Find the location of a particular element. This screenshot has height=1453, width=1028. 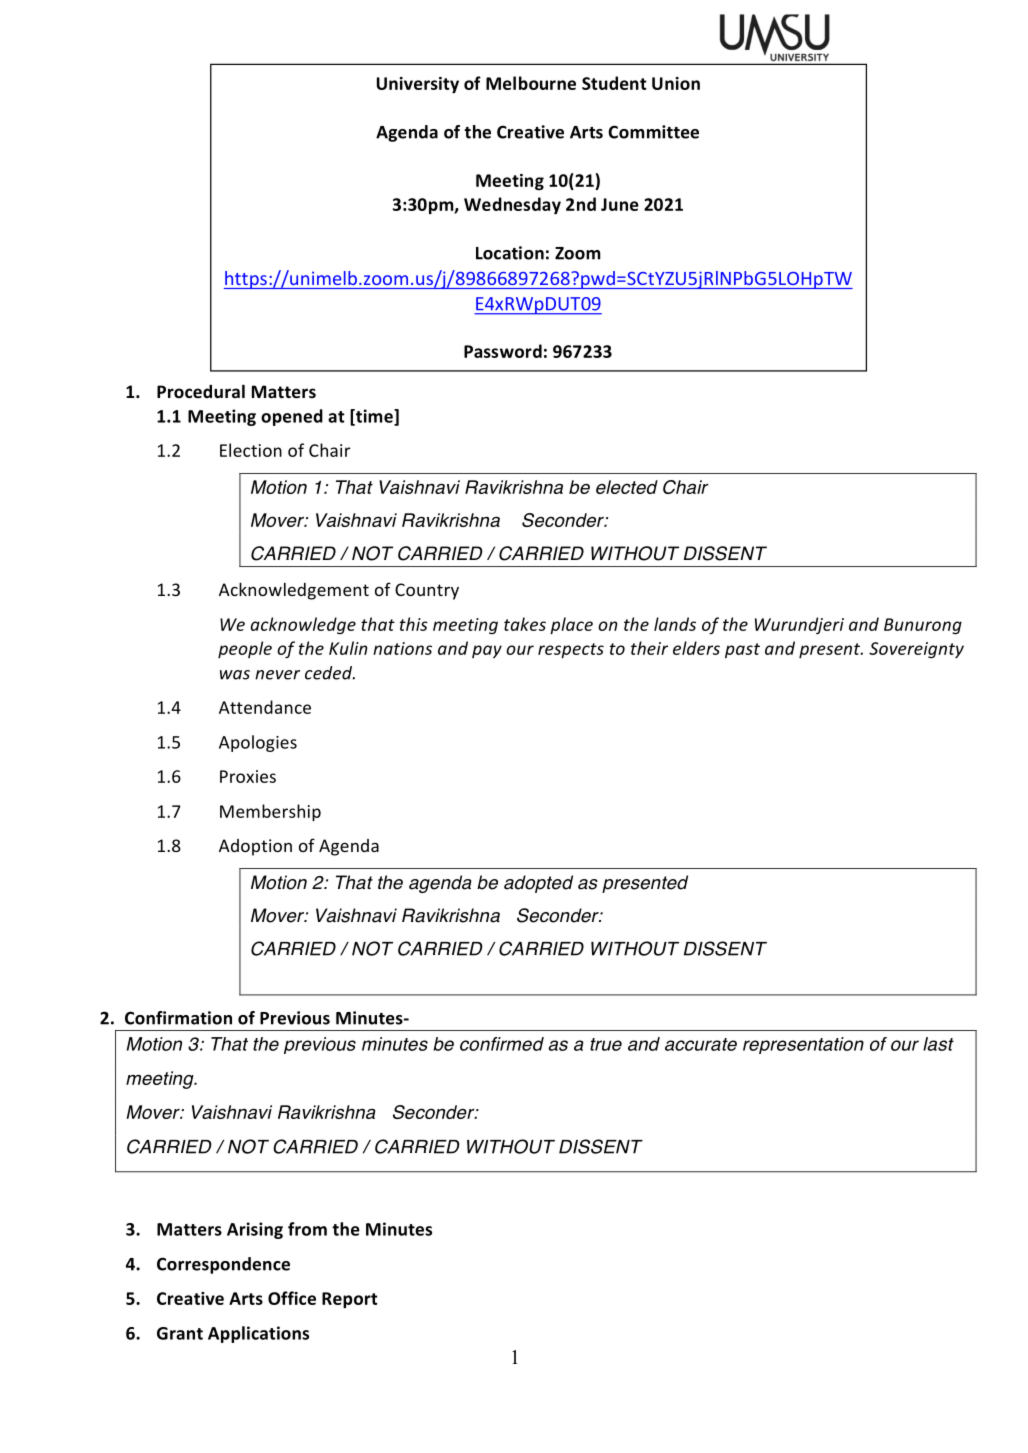

respects is located at coordinates (571, 650).
